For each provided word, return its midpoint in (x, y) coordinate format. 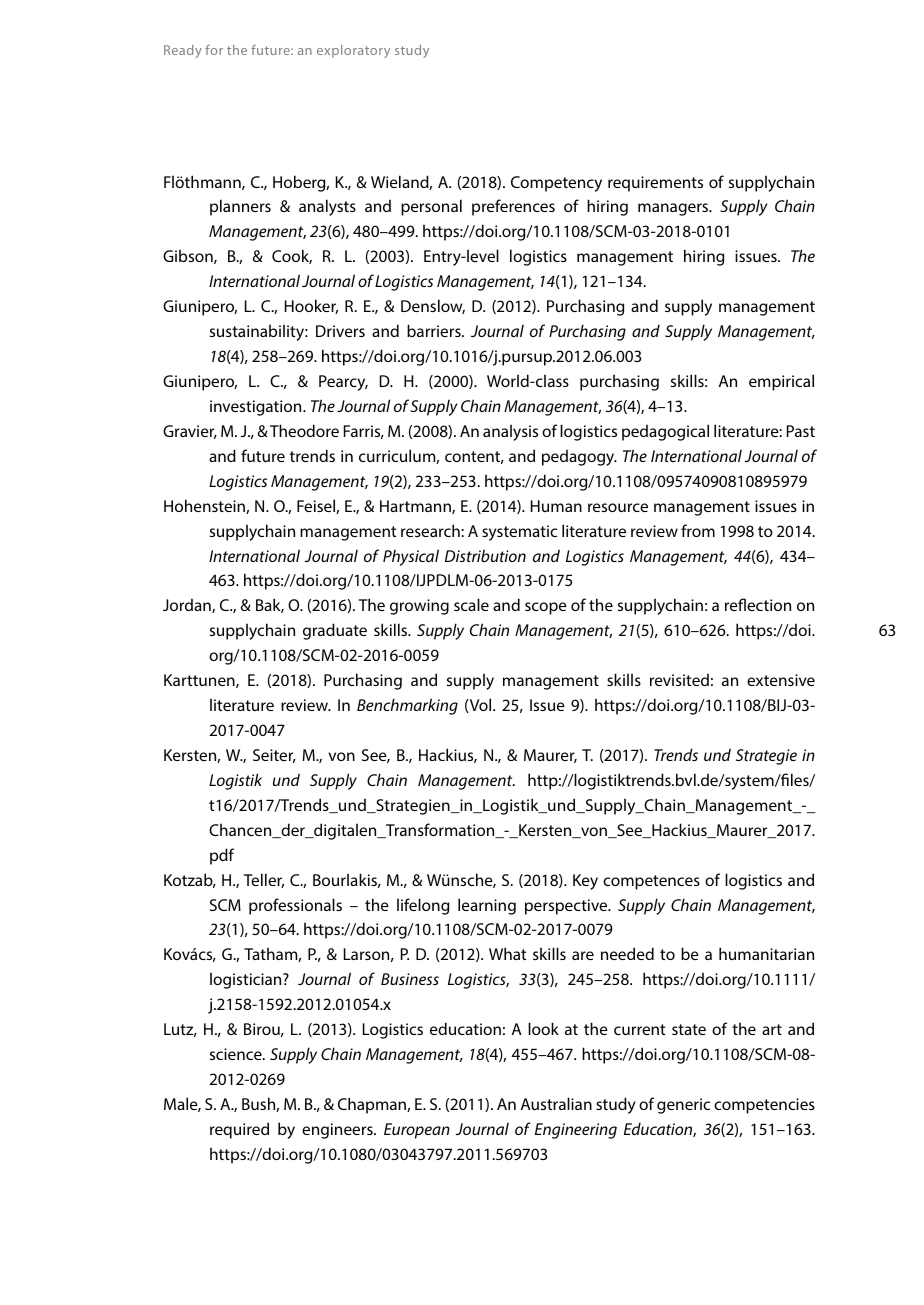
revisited (679, 679)
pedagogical (665, 432)
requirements (655, 184)
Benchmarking (407, 706)
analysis (510, 432)
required (239, 1130)
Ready (183, 51)
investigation (257, 408)
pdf (222, 856)
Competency (556, 184)
